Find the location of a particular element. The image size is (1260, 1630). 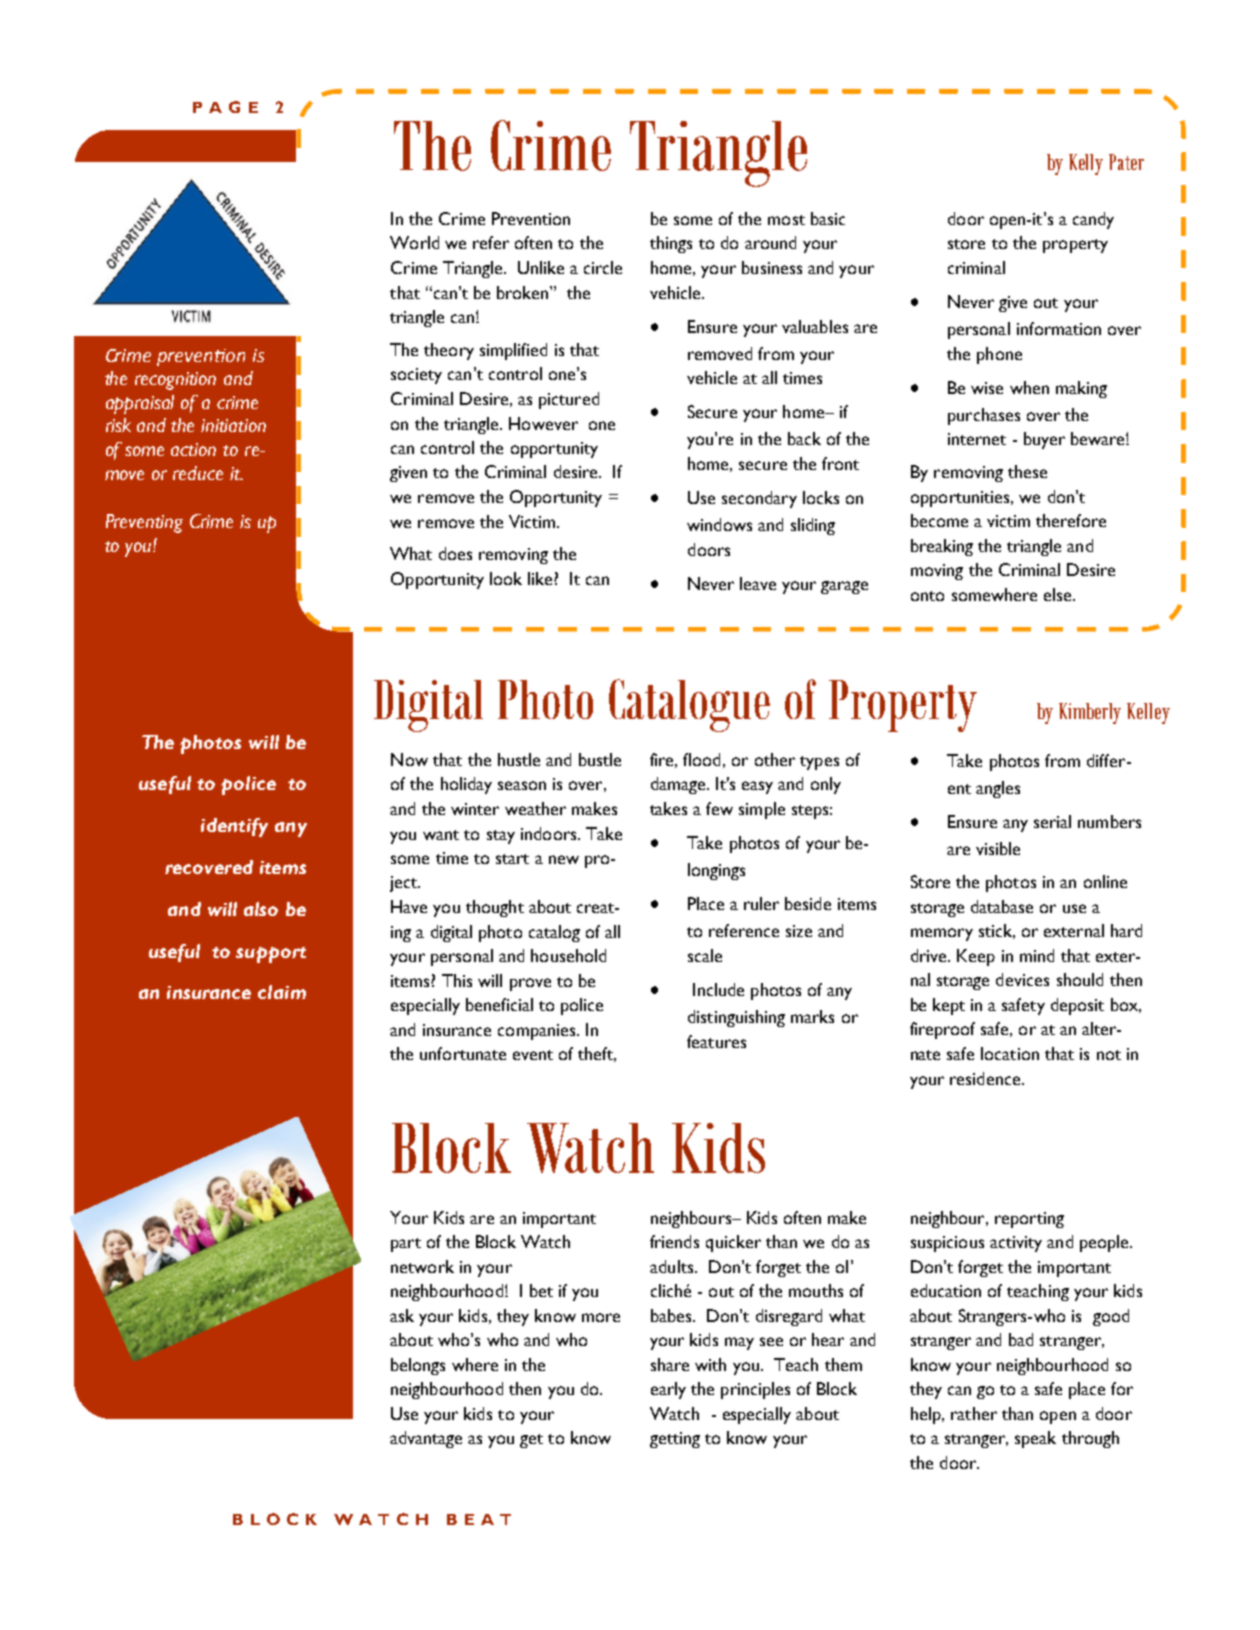

Include is located at coordinates (718, 989).
